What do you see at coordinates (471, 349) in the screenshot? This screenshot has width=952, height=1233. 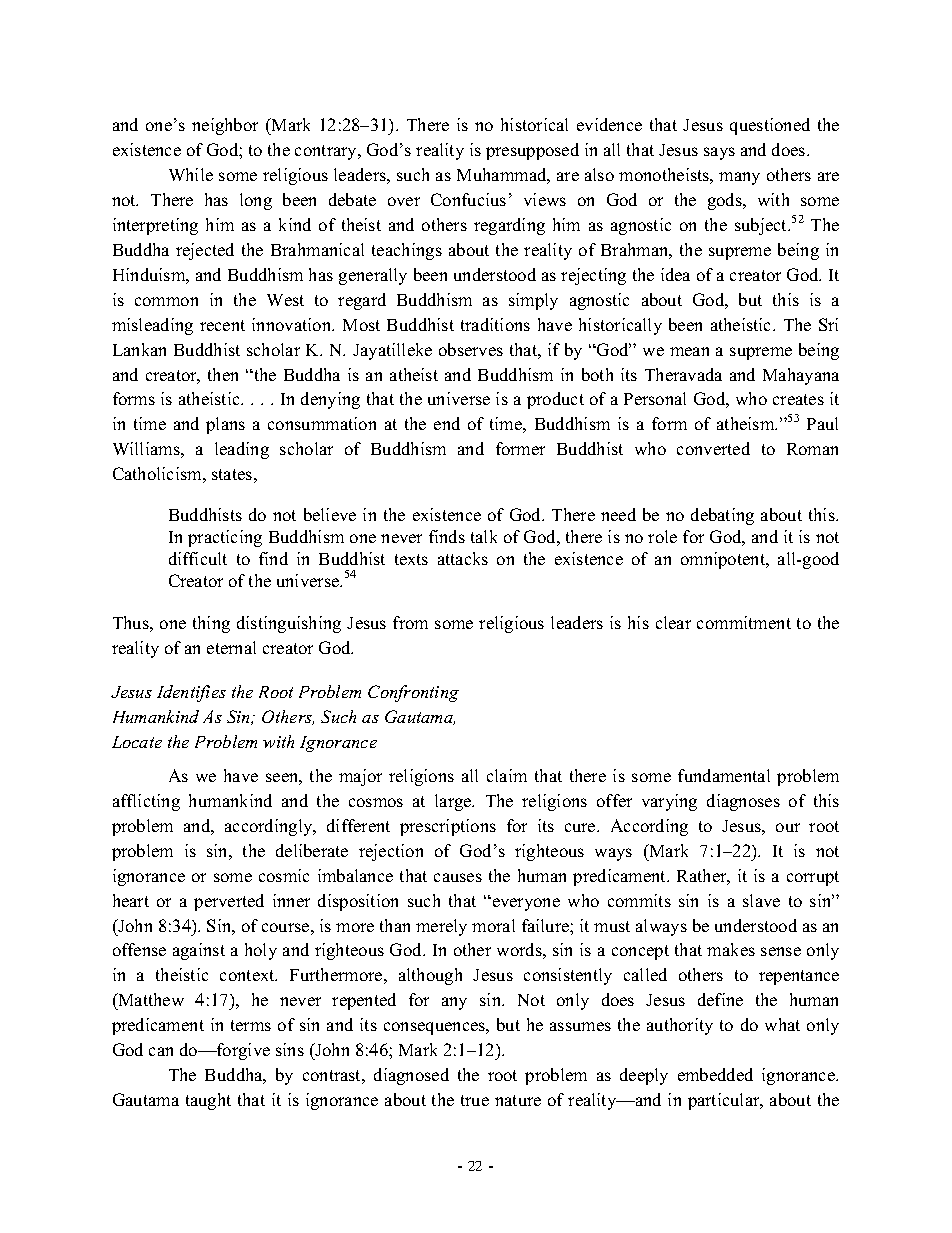 I see `observes` at bounding box center [471, 349].
